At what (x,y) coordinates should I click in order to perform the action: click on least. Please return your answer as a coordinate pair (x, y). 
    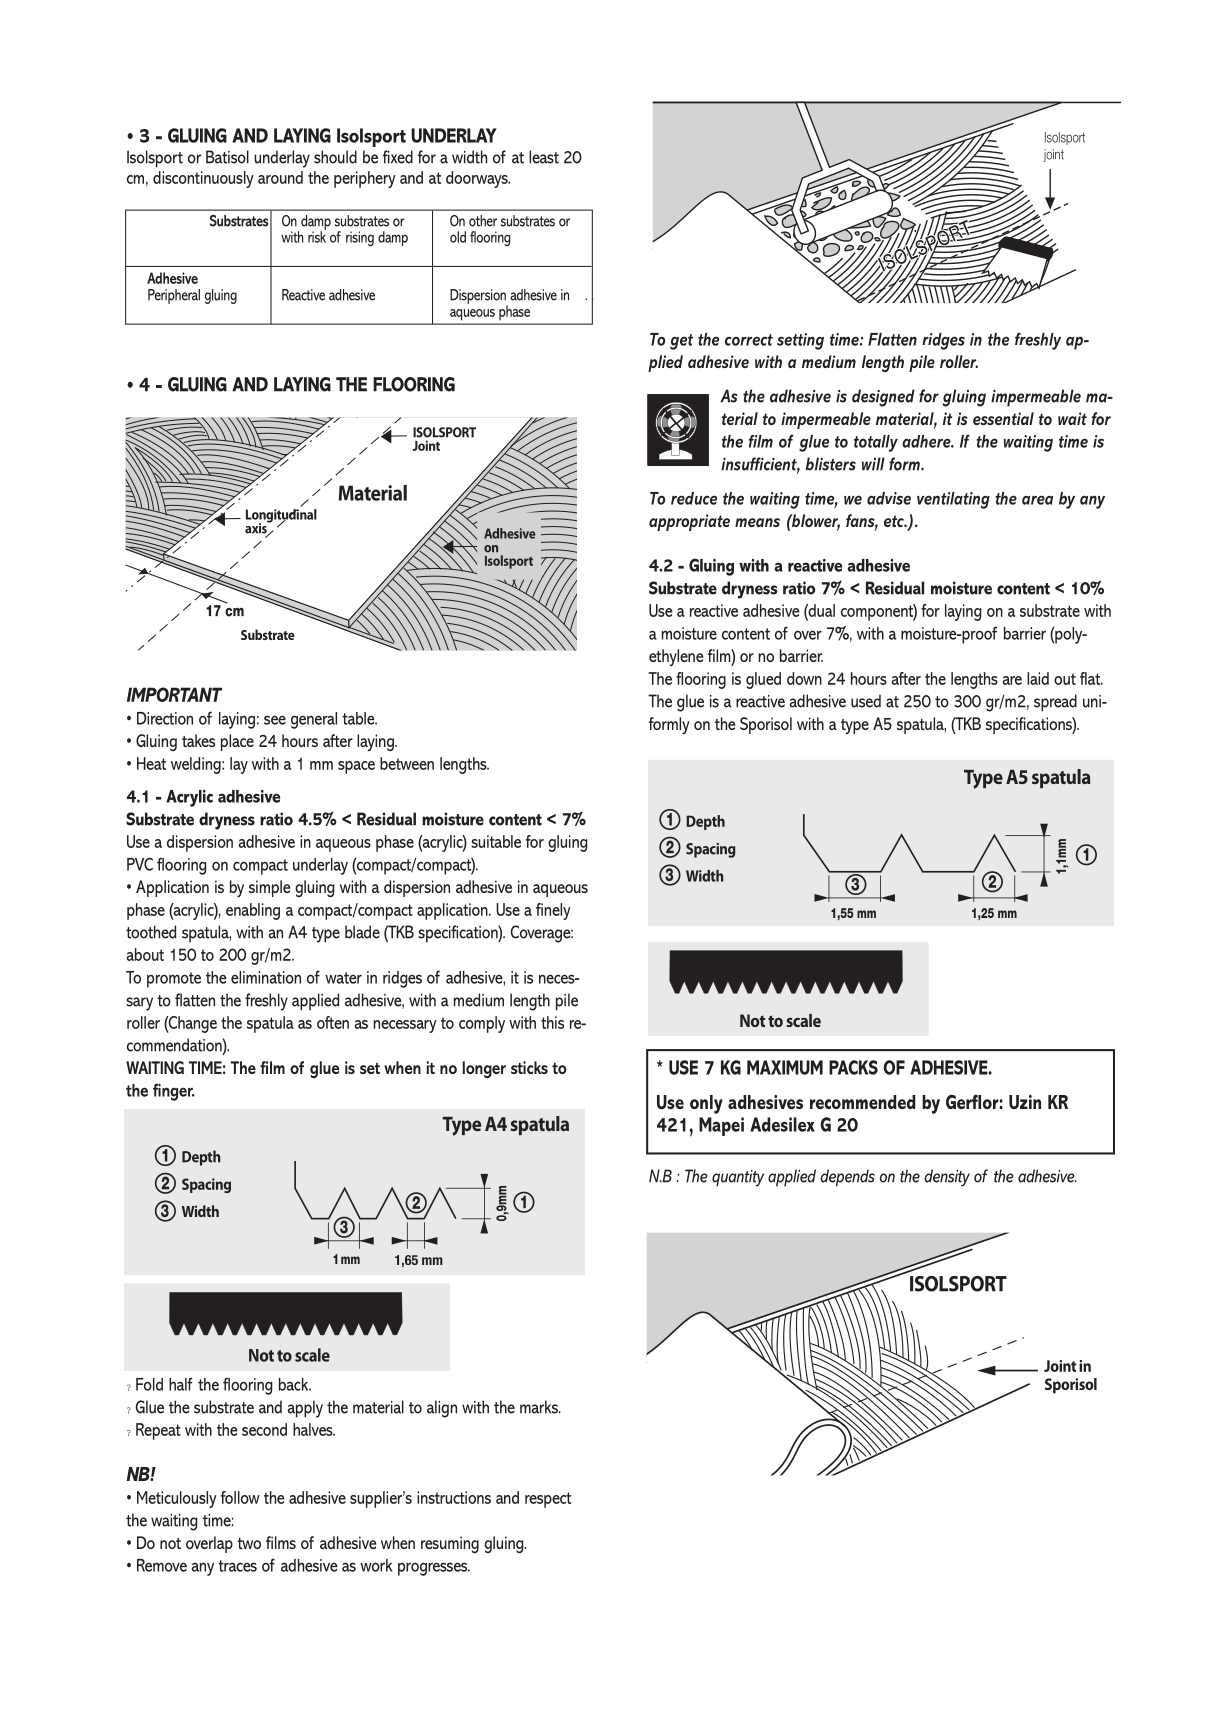
    Looking at the image, I should click on (544, 157).
